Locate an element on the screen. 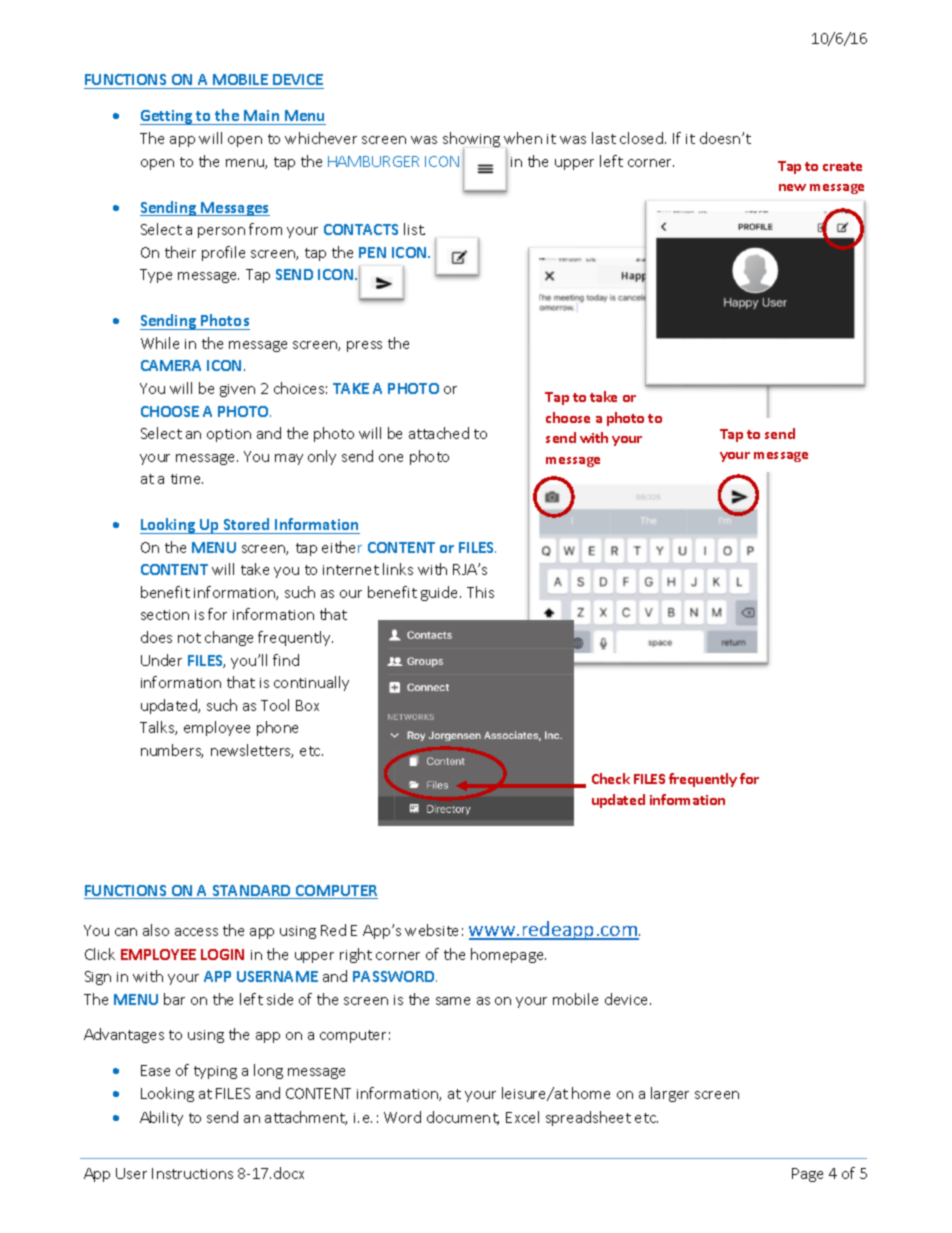 The width and height of the screenshot is (952, 1233). larger is located at coordinates (670, 1094).
